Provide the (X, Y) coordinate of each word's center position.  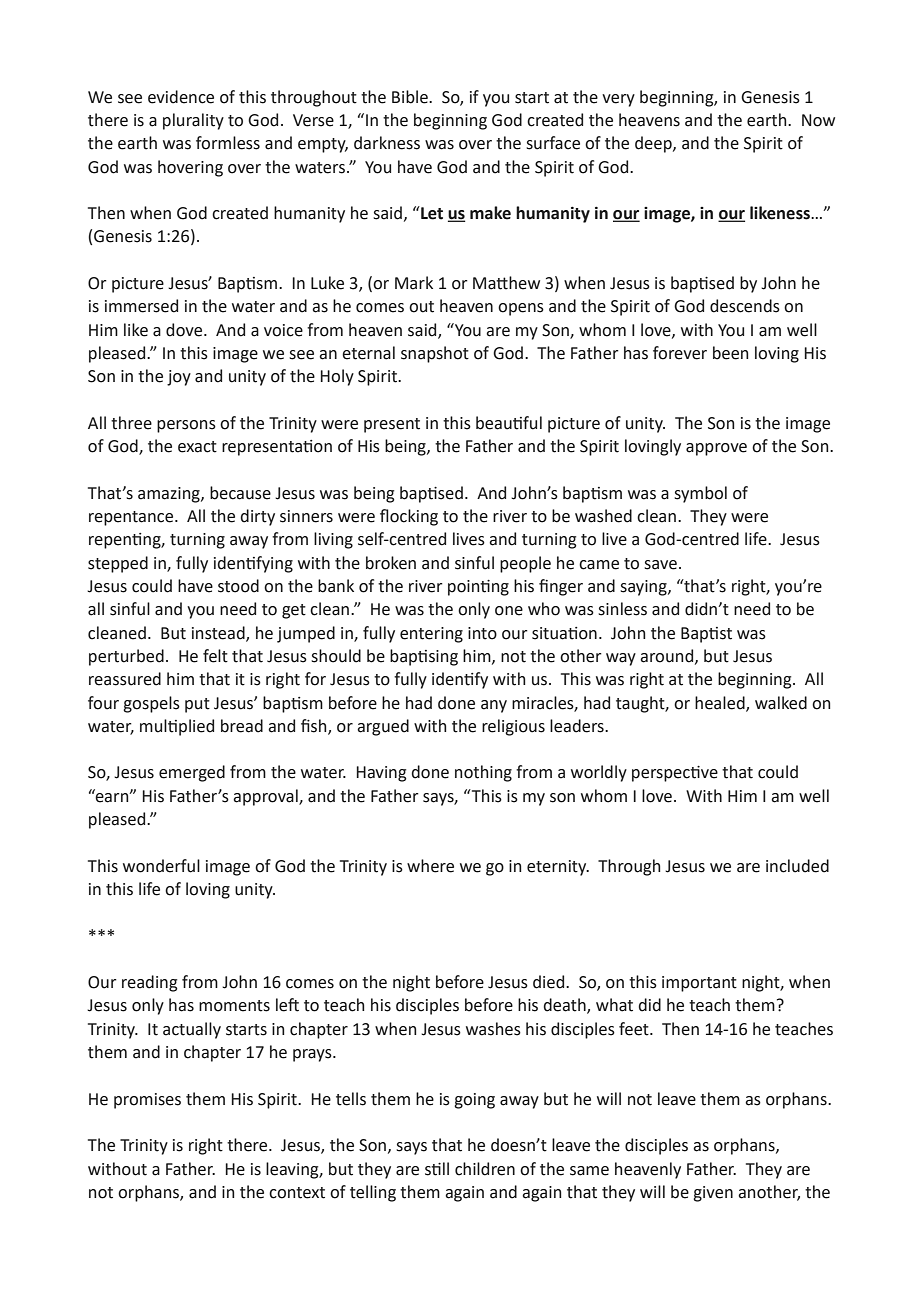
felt (215, 656)
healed (721, 703)
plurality (193, 121)
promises (147, 1101)
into (482, 633)
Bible (411, 97)
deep (654, 144)
